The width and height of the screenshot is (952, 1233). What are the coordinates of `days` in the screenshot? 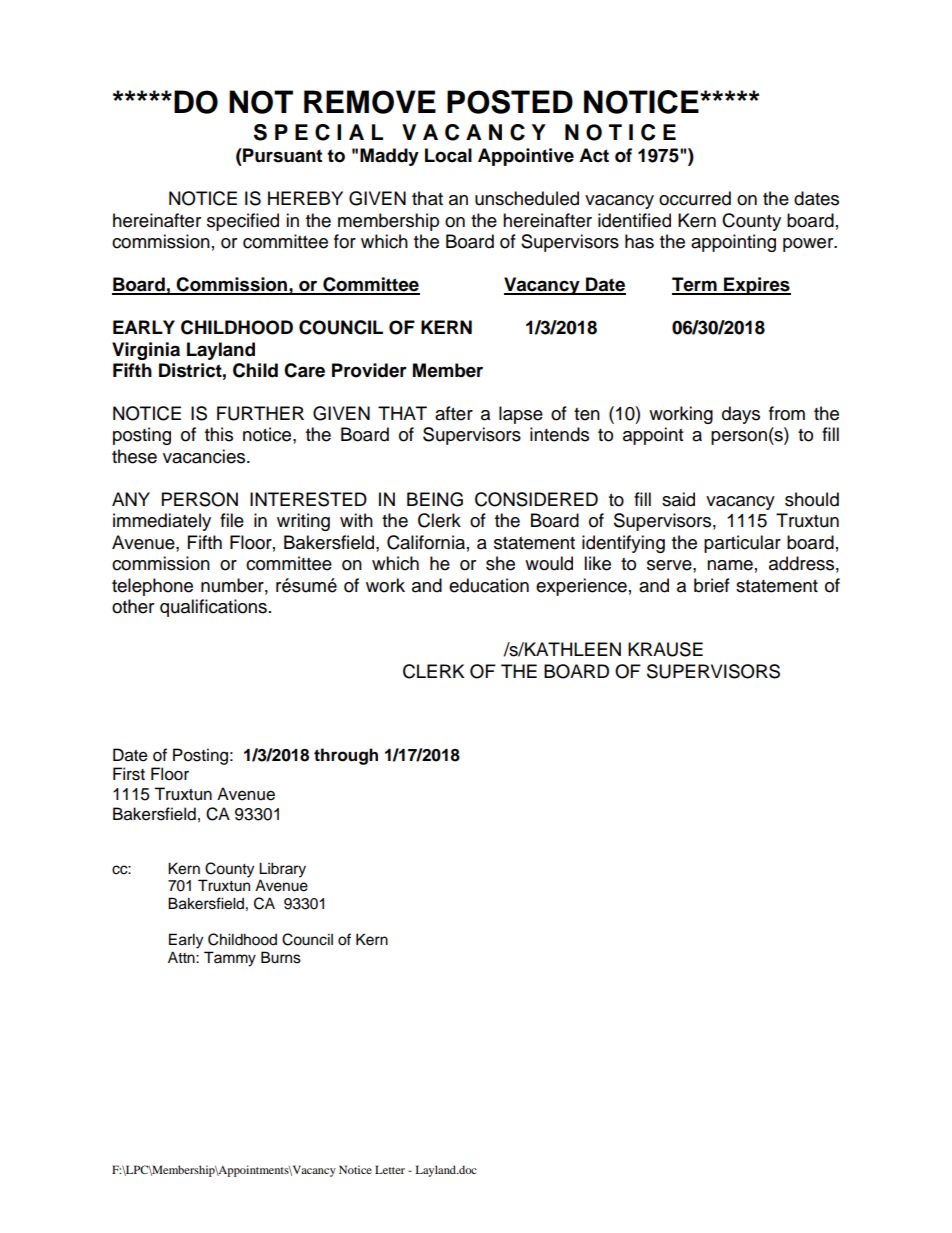 It's located at (741, 415).
